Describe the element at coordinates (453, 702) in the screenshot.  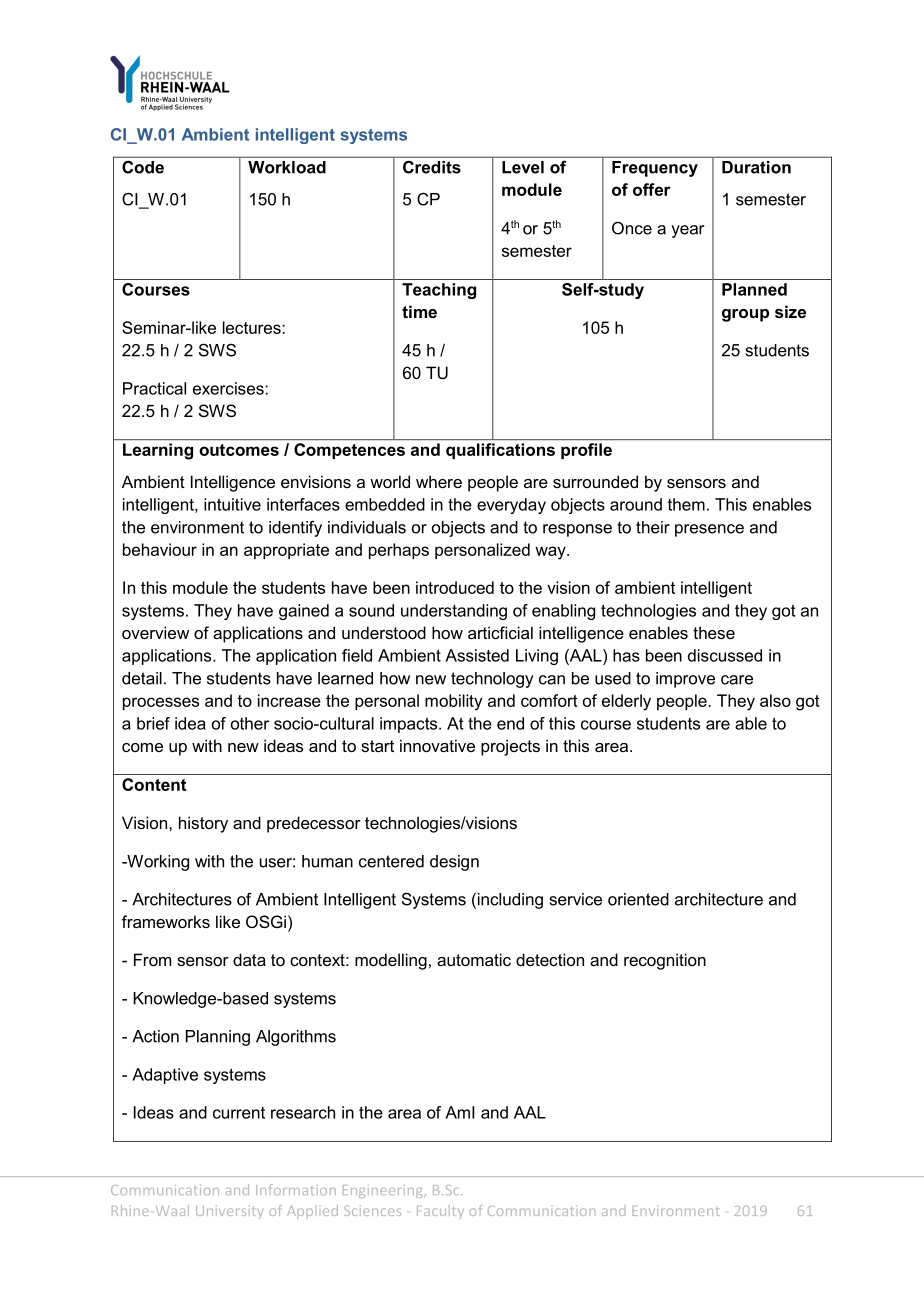
I see `mobility` at that location.
